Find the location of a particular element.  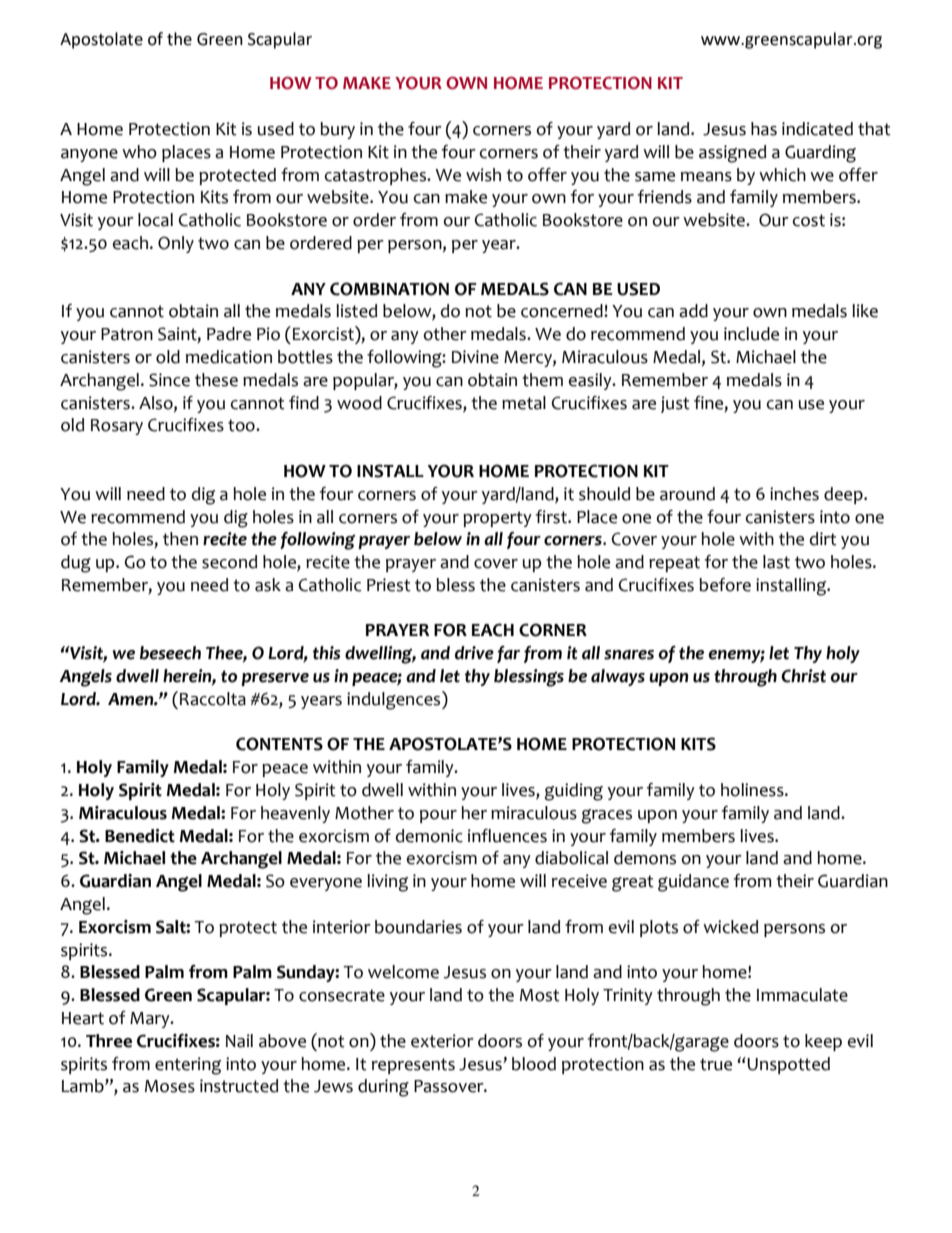

who is located at coordinates (139, 152).
